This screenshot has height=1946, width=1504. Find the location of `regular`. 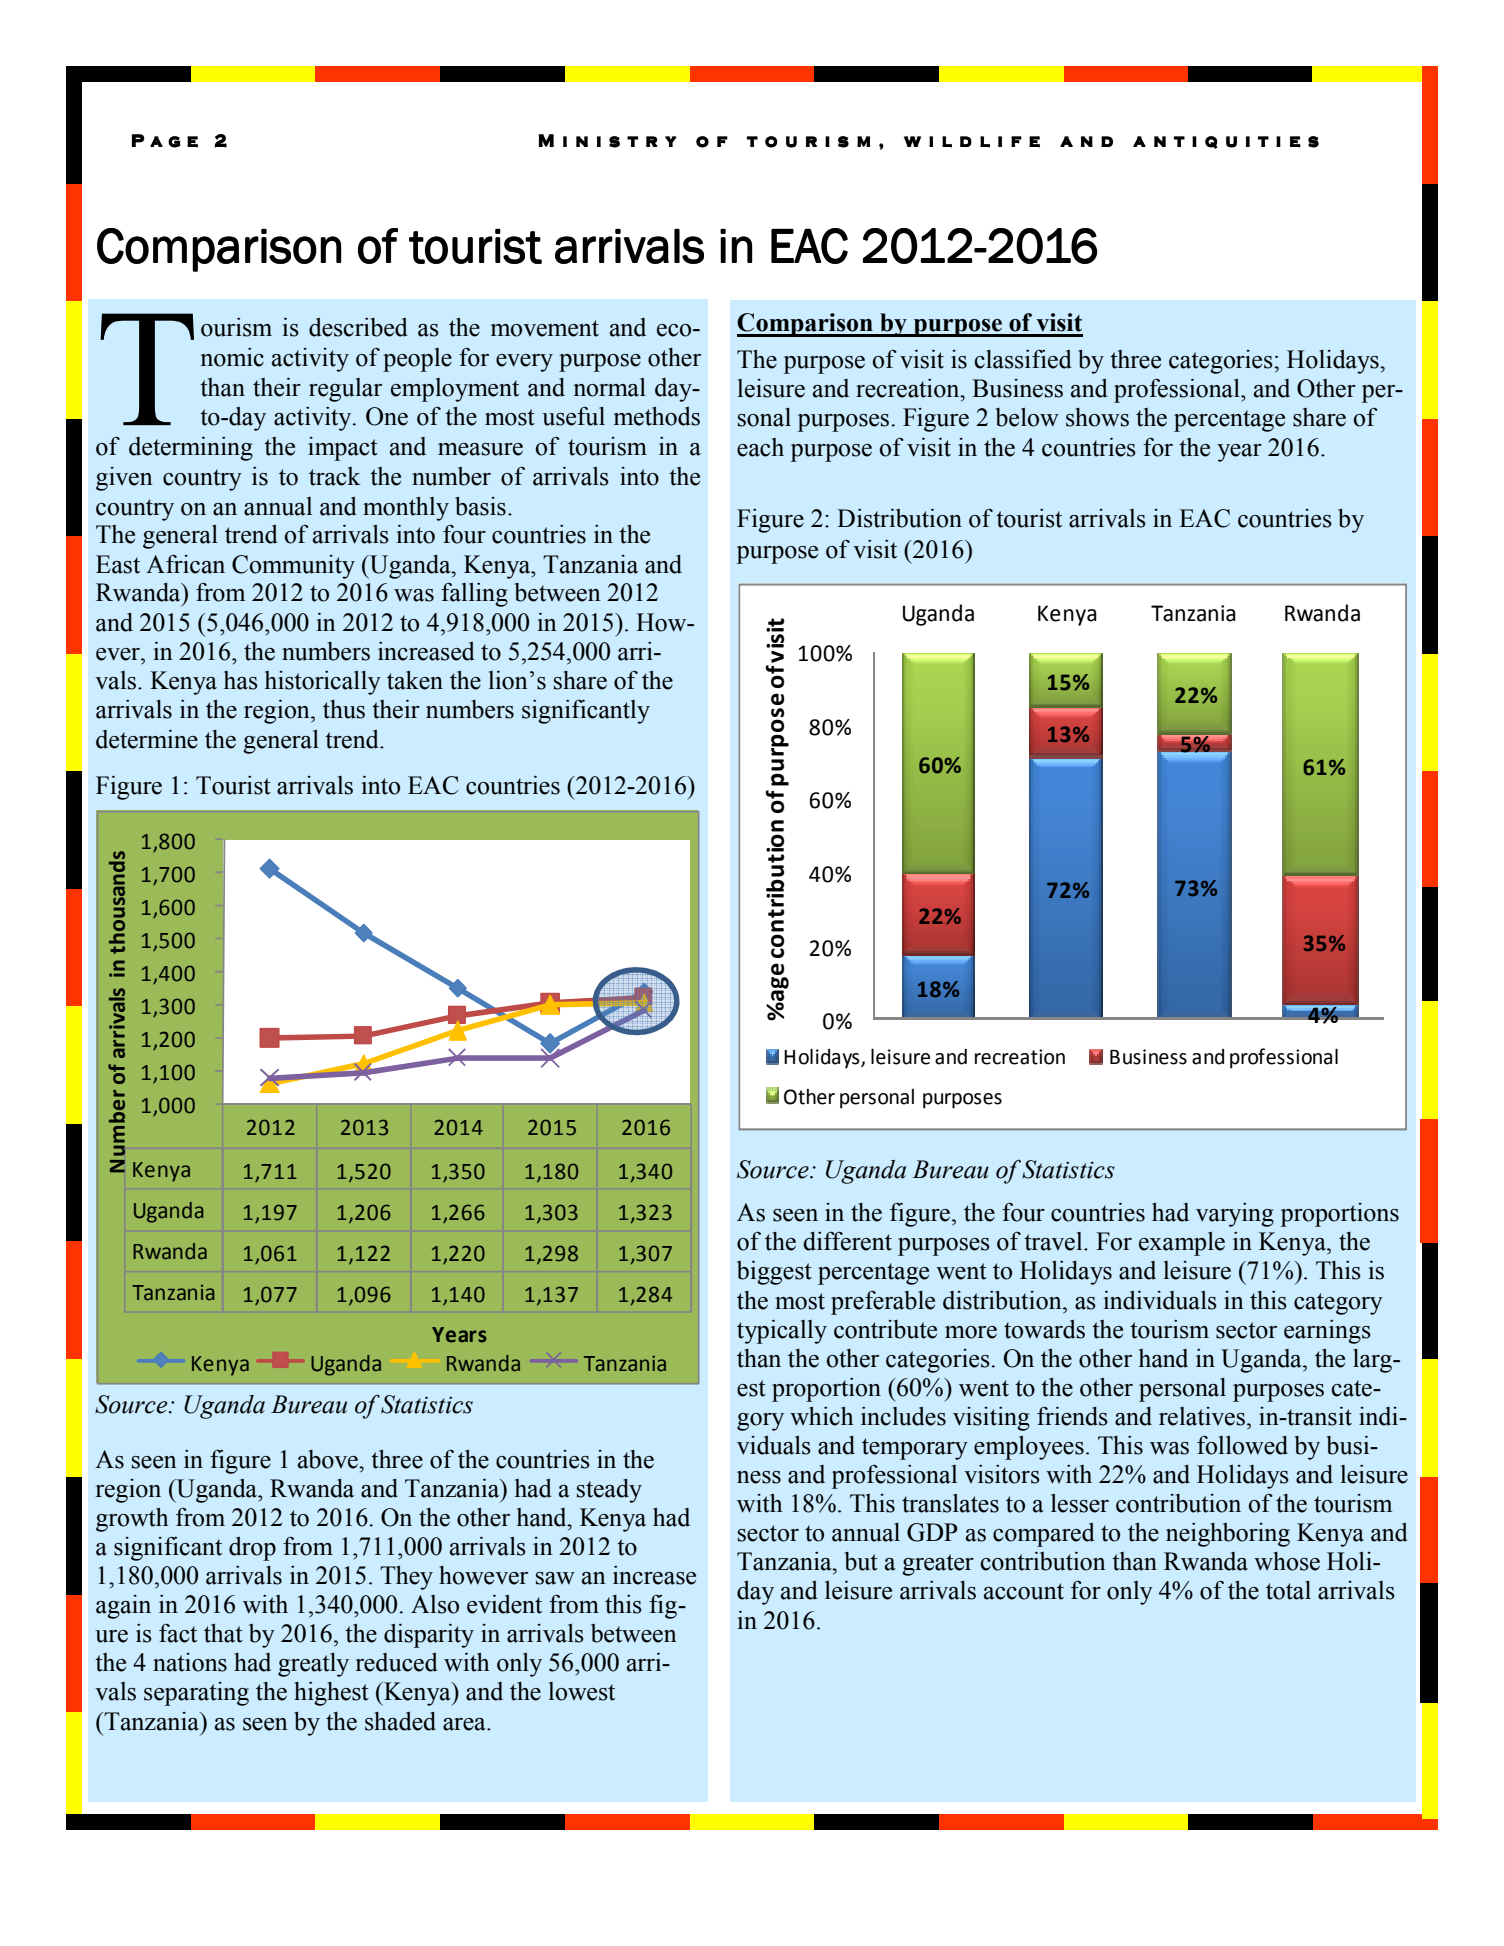

regular is located at coordinates (345, 390).
